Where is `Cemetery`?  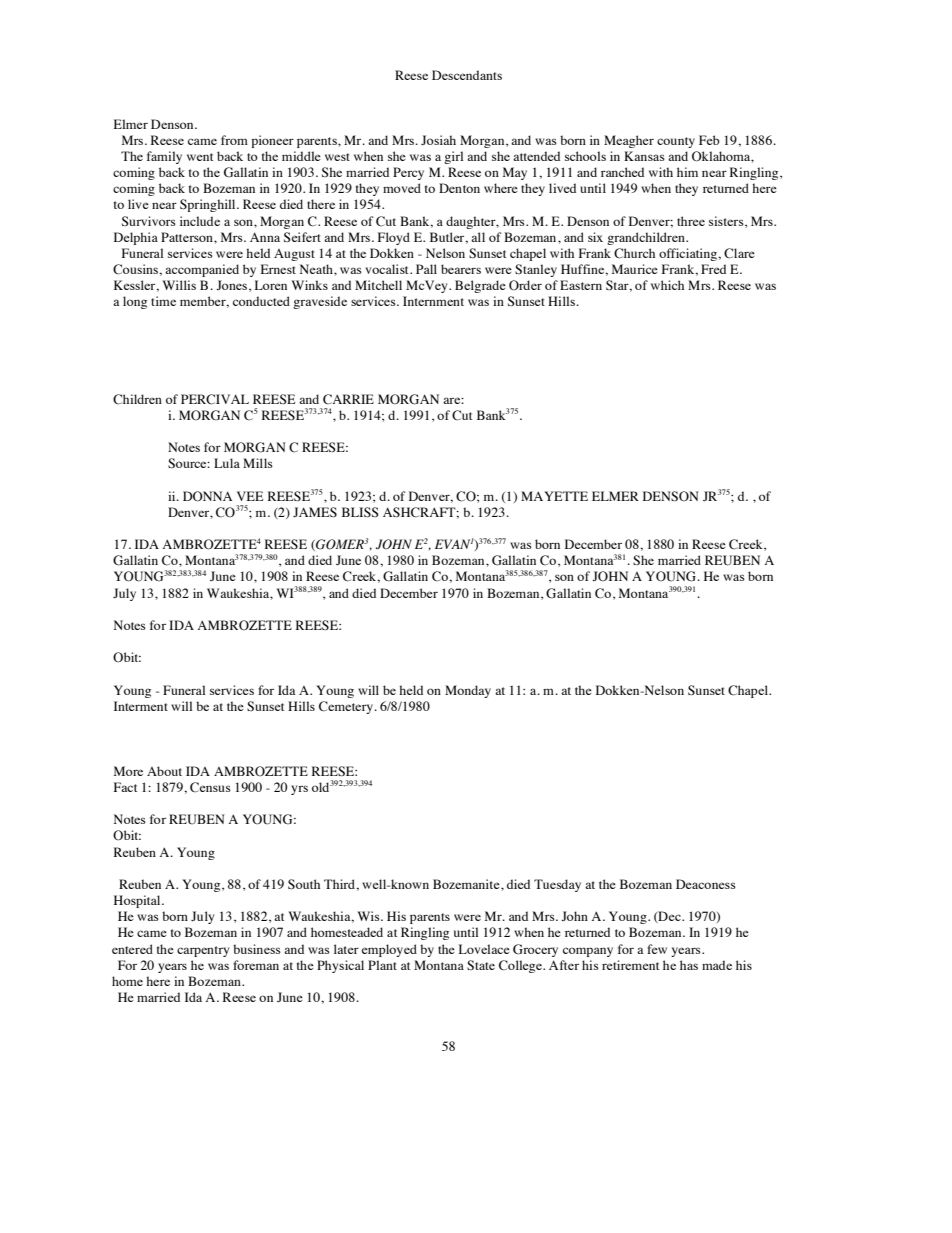
Cemetery is located at coordinates (347, 707).
